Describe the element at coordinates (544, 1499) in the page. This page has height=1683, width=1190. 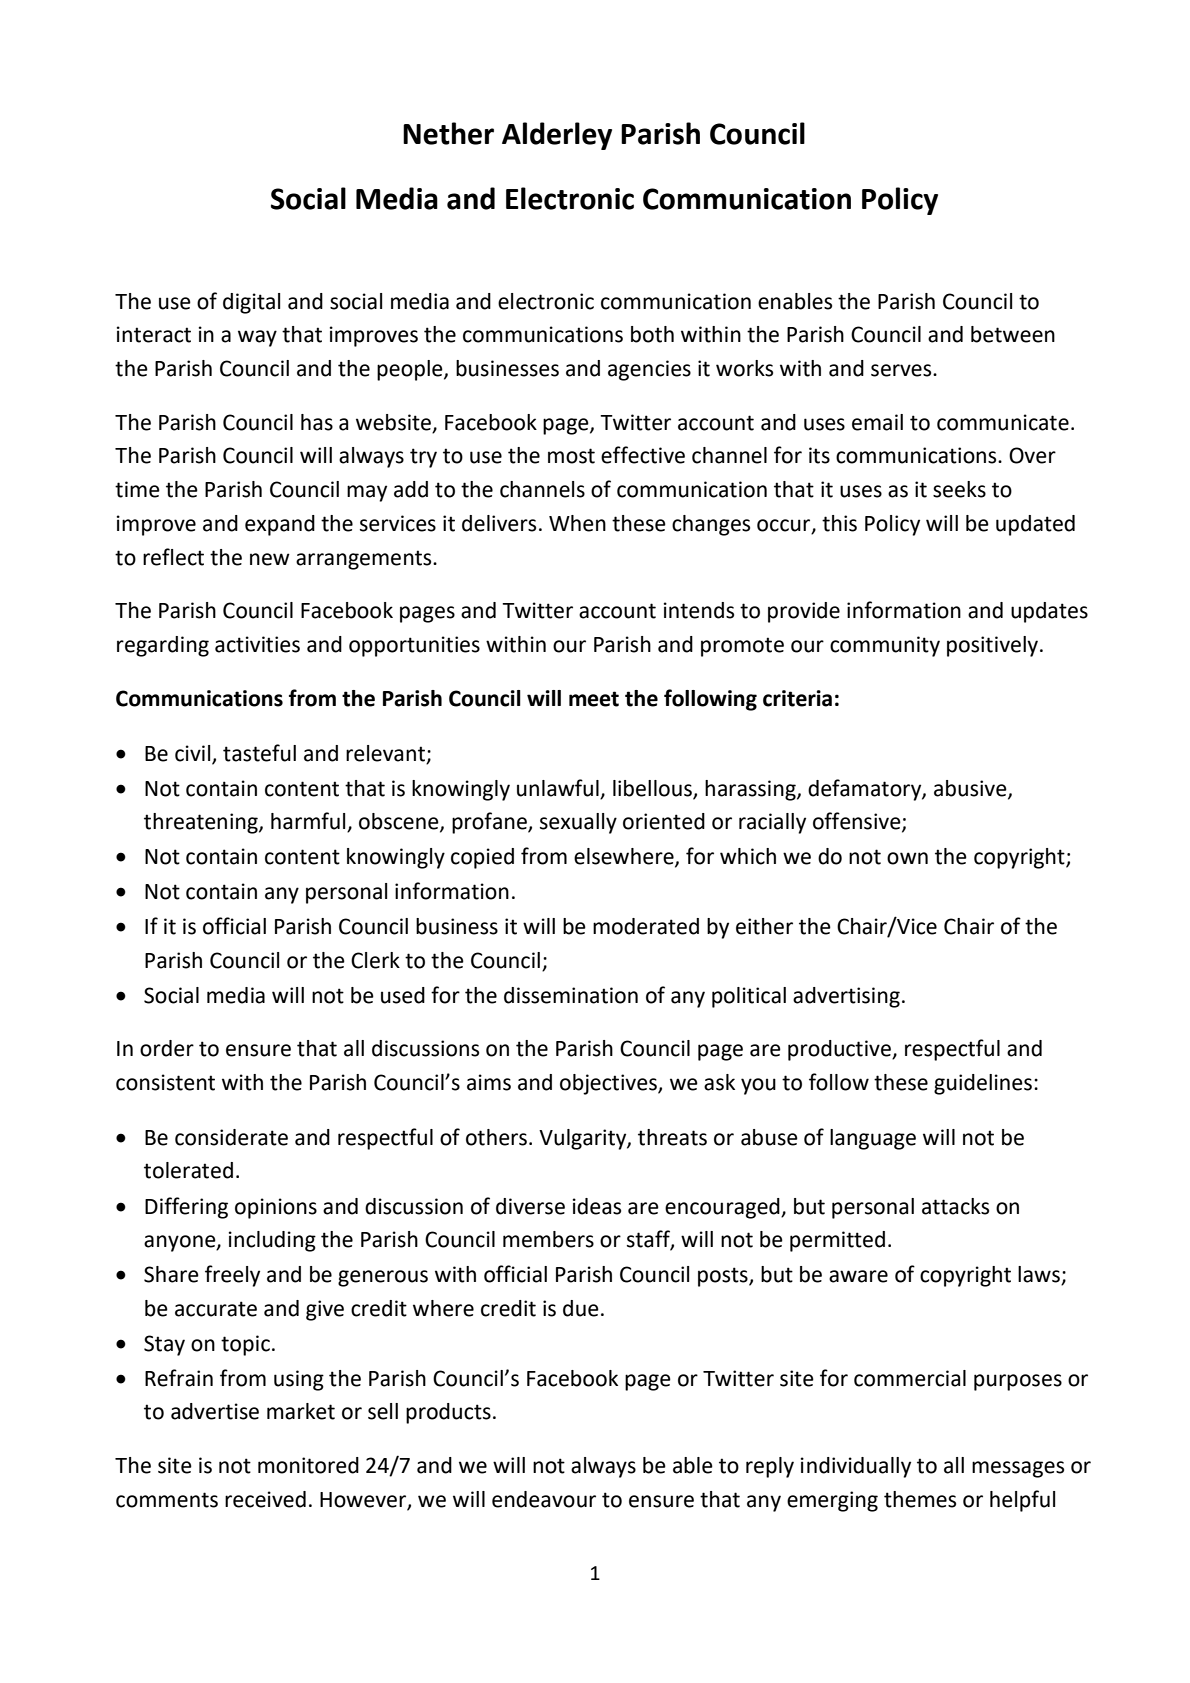
I see `endeavour` at that location.
